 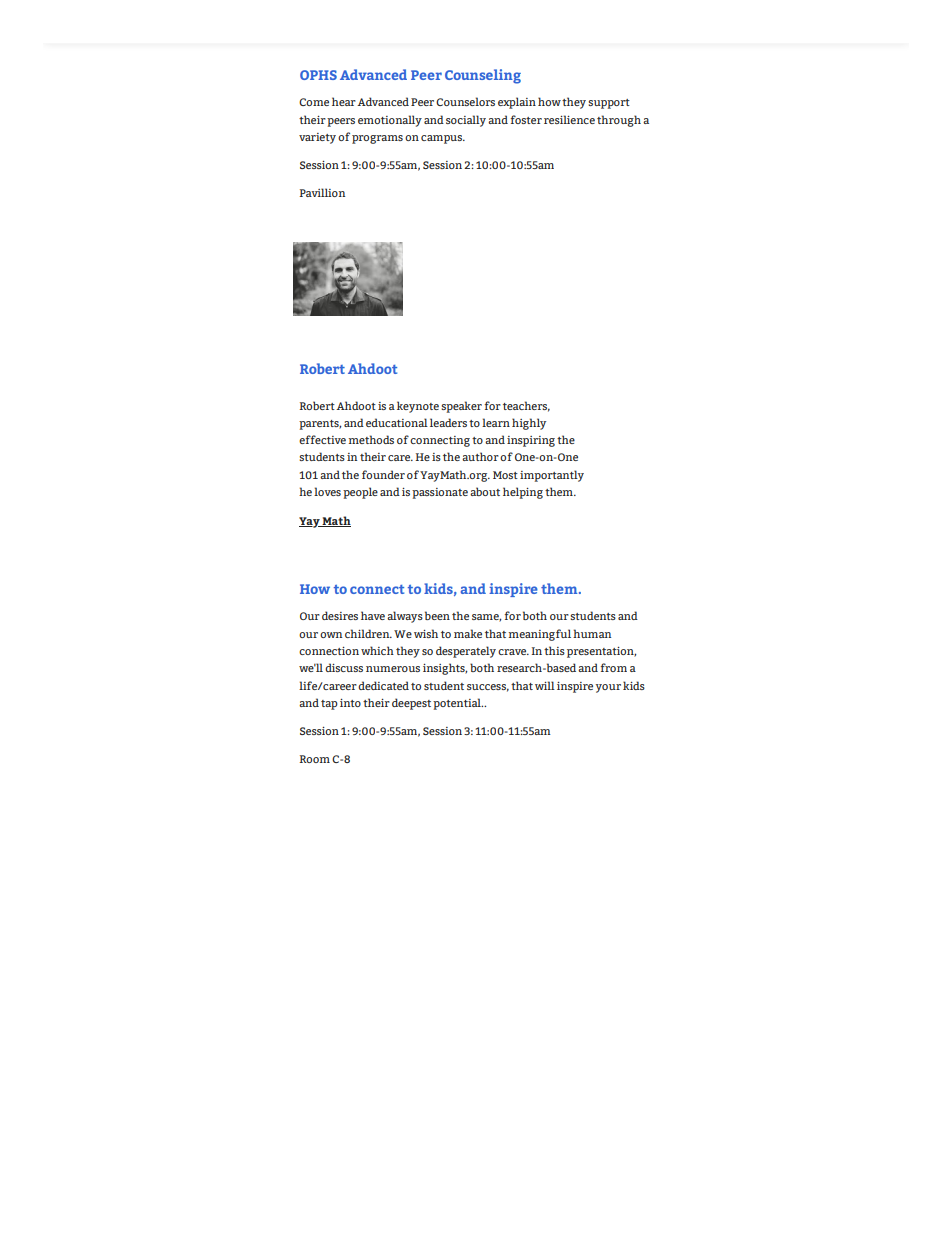 What do you see at coordinates (371, 439) in the screenshot?
I see `methods` at bounding box center [371, 439].
